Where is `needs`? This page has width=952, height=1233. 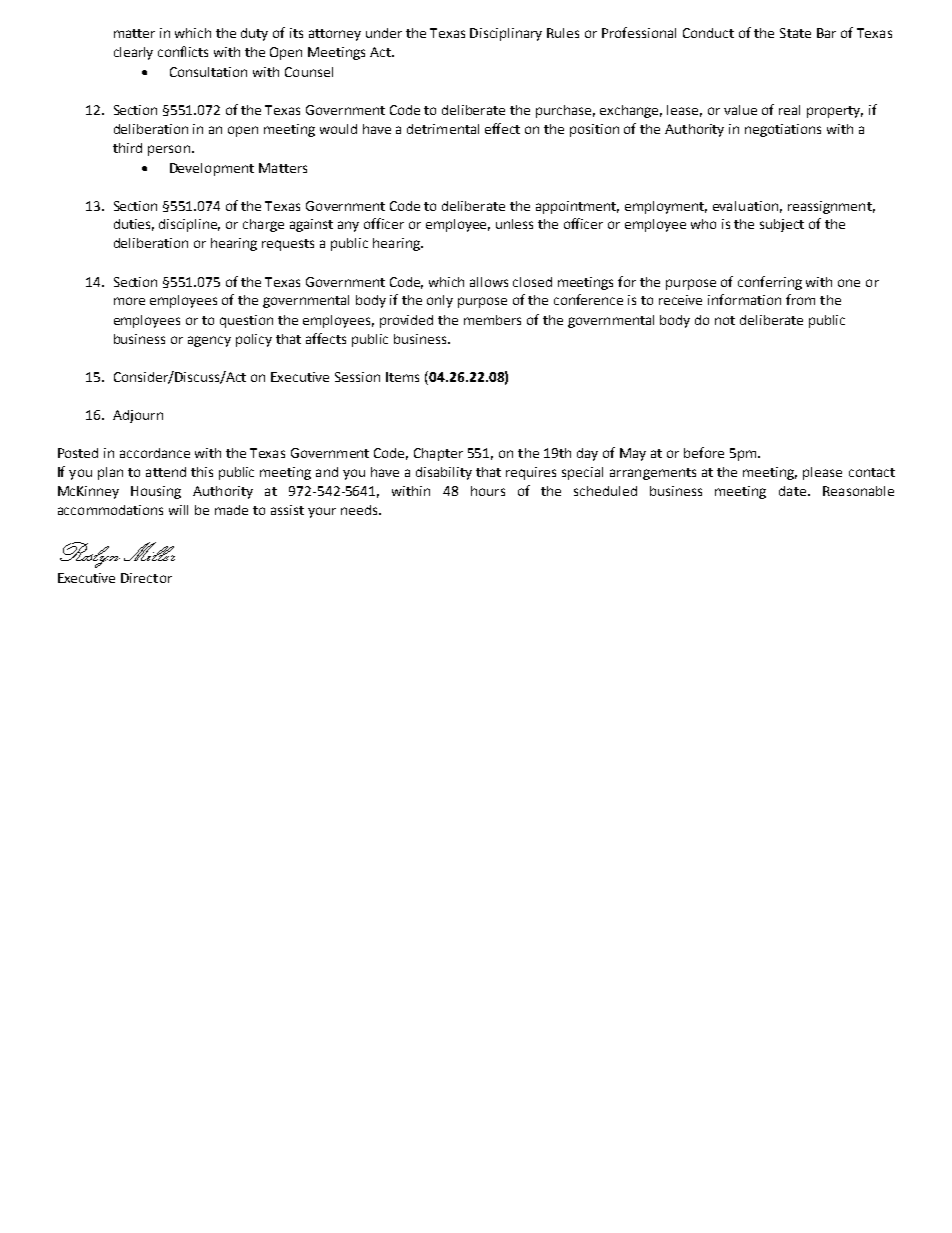 needs is located at coordinates (360, 510).
